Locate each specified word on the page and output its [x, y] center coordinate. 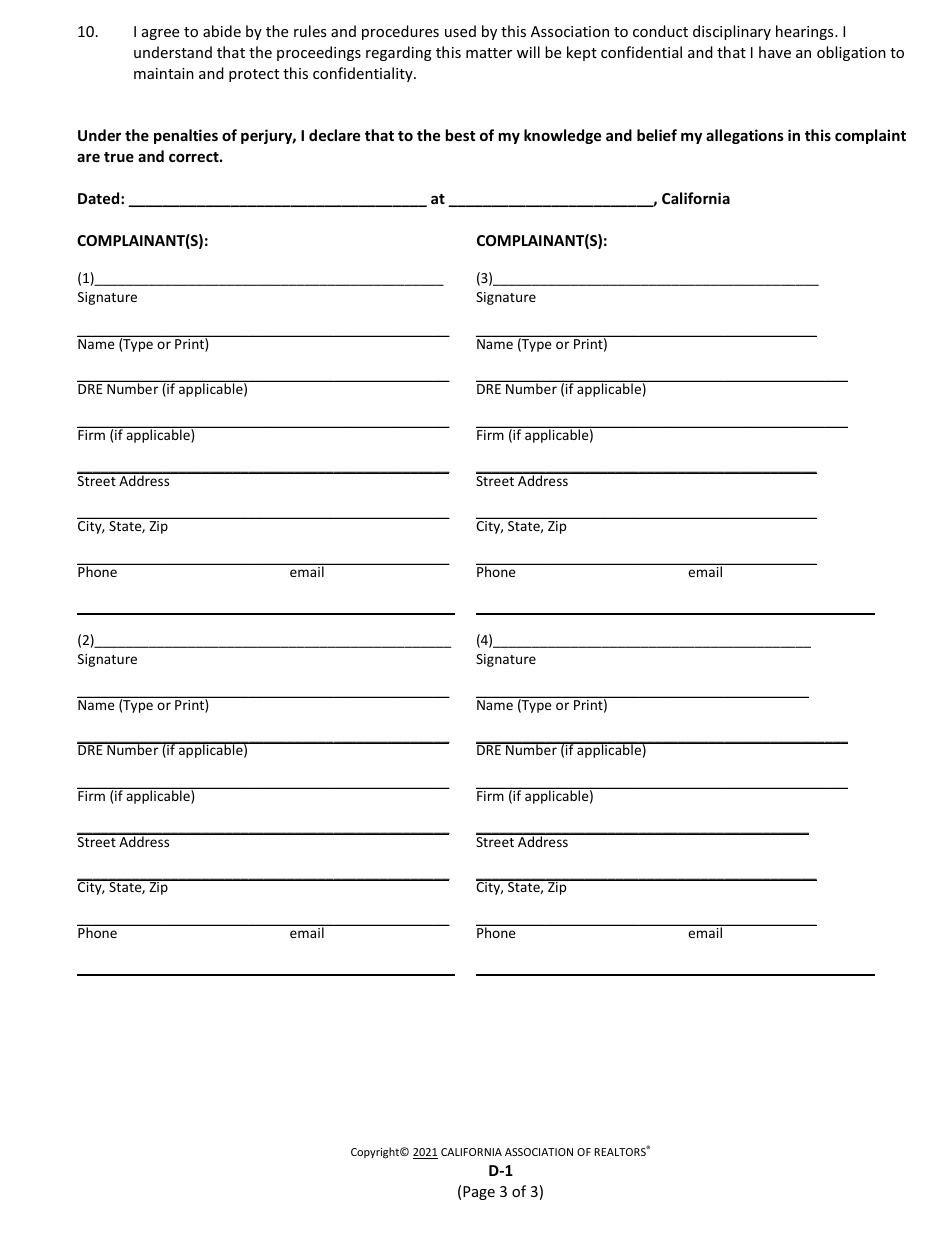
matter [489, 53]
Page [479, 1193]
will [528, 52]
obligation [851, 53]
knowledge [562, 136]
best [460, 135]
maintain [164, 73]
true [119, 157]
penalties [186, 136]
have [775, 52]
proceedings [319, 53]
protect [254, 75]
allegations [745, 136]
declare [334, 135]
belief [657, 135]
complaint [870, 136]
